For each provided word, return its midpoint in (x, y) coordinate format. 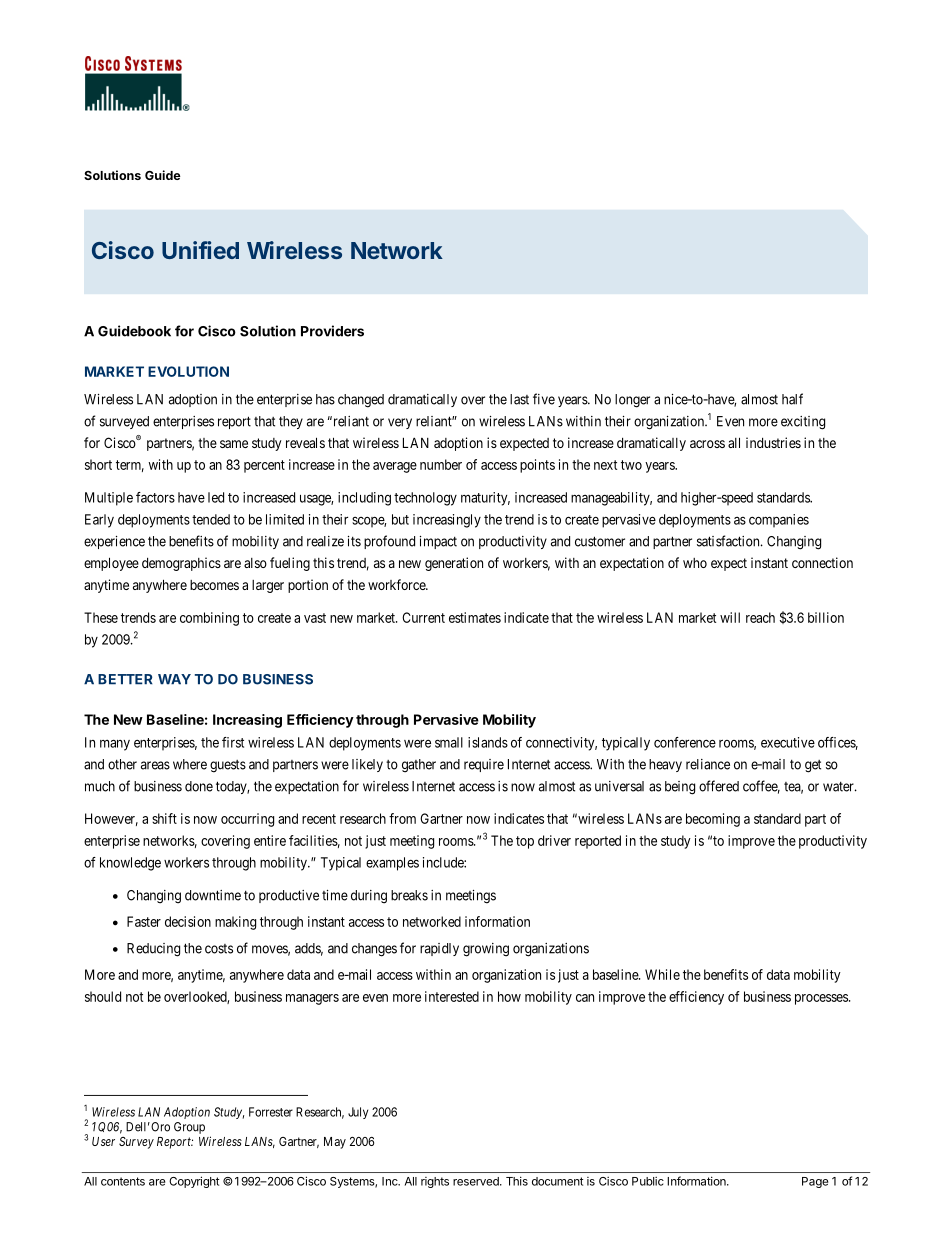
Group (189, 1128)
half (792, 399)
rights (435, 1182)
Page (815, 1182)
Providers (332, 331)
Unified (200, 250)
